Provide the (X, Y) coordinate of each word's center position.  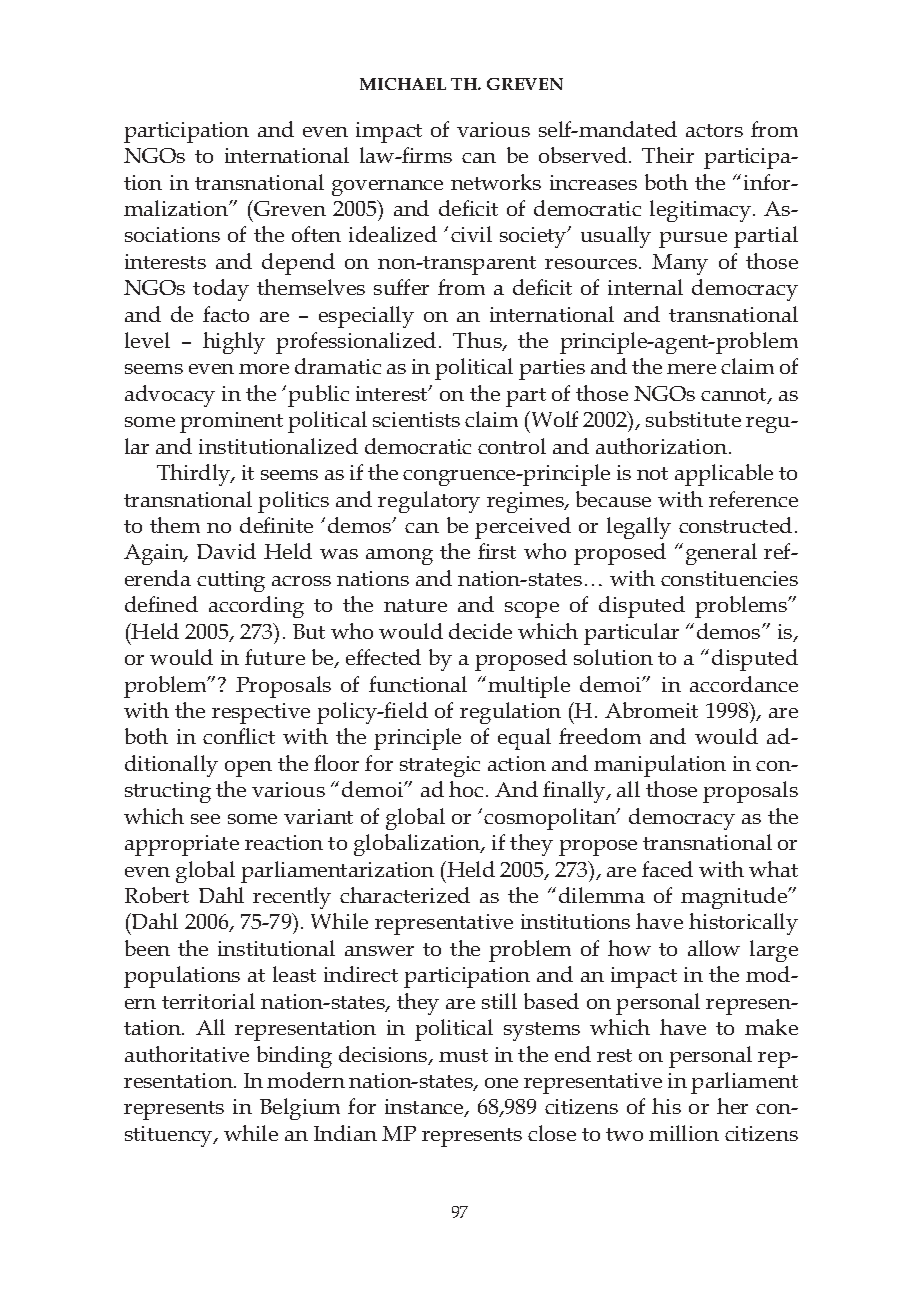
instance (425, 1108)
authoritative (187, 1054)
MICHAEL (403, 84)
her (732, 1106)
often (316, 234)
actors (714, 130)
